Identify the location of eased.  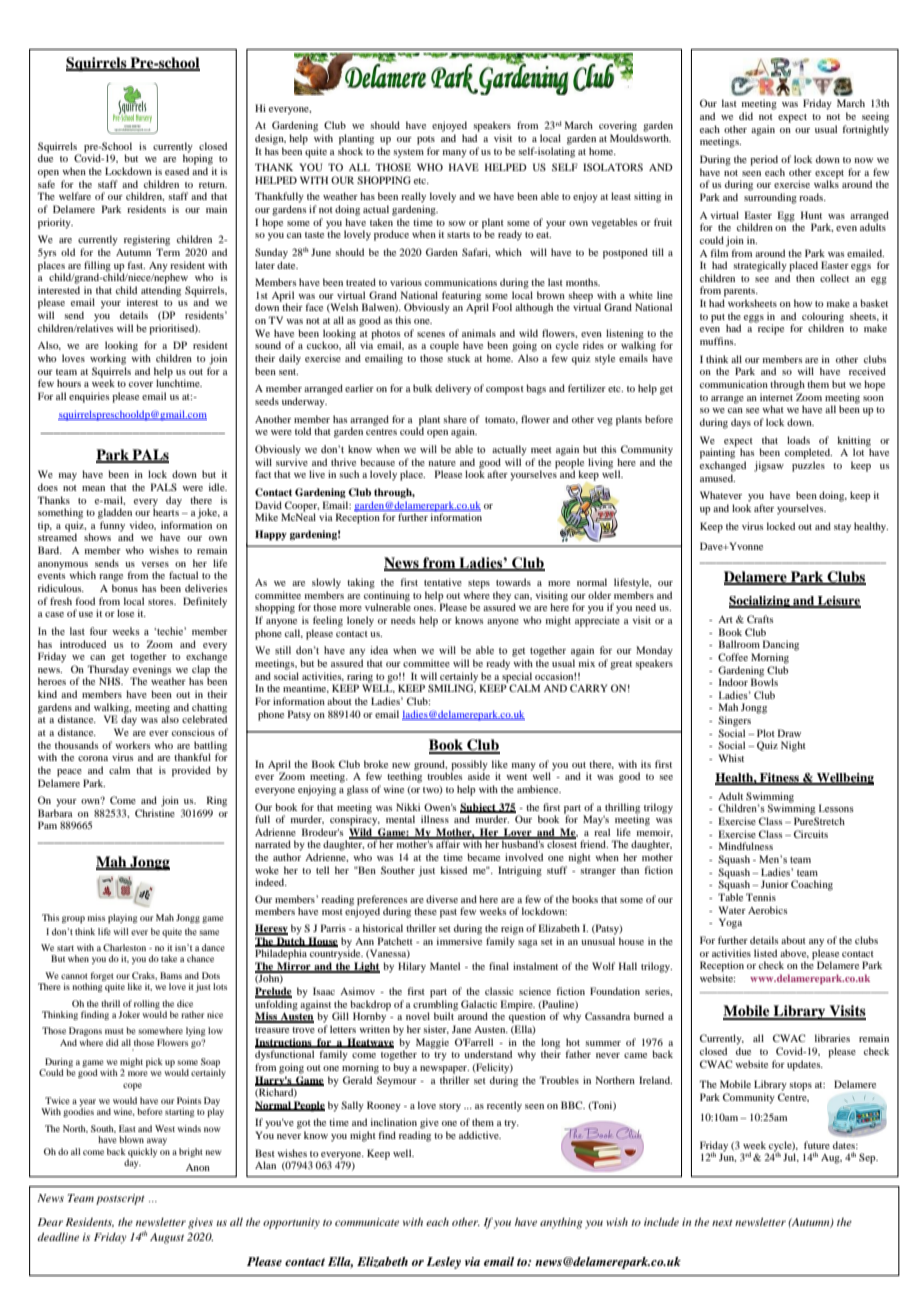
(177, 171).
